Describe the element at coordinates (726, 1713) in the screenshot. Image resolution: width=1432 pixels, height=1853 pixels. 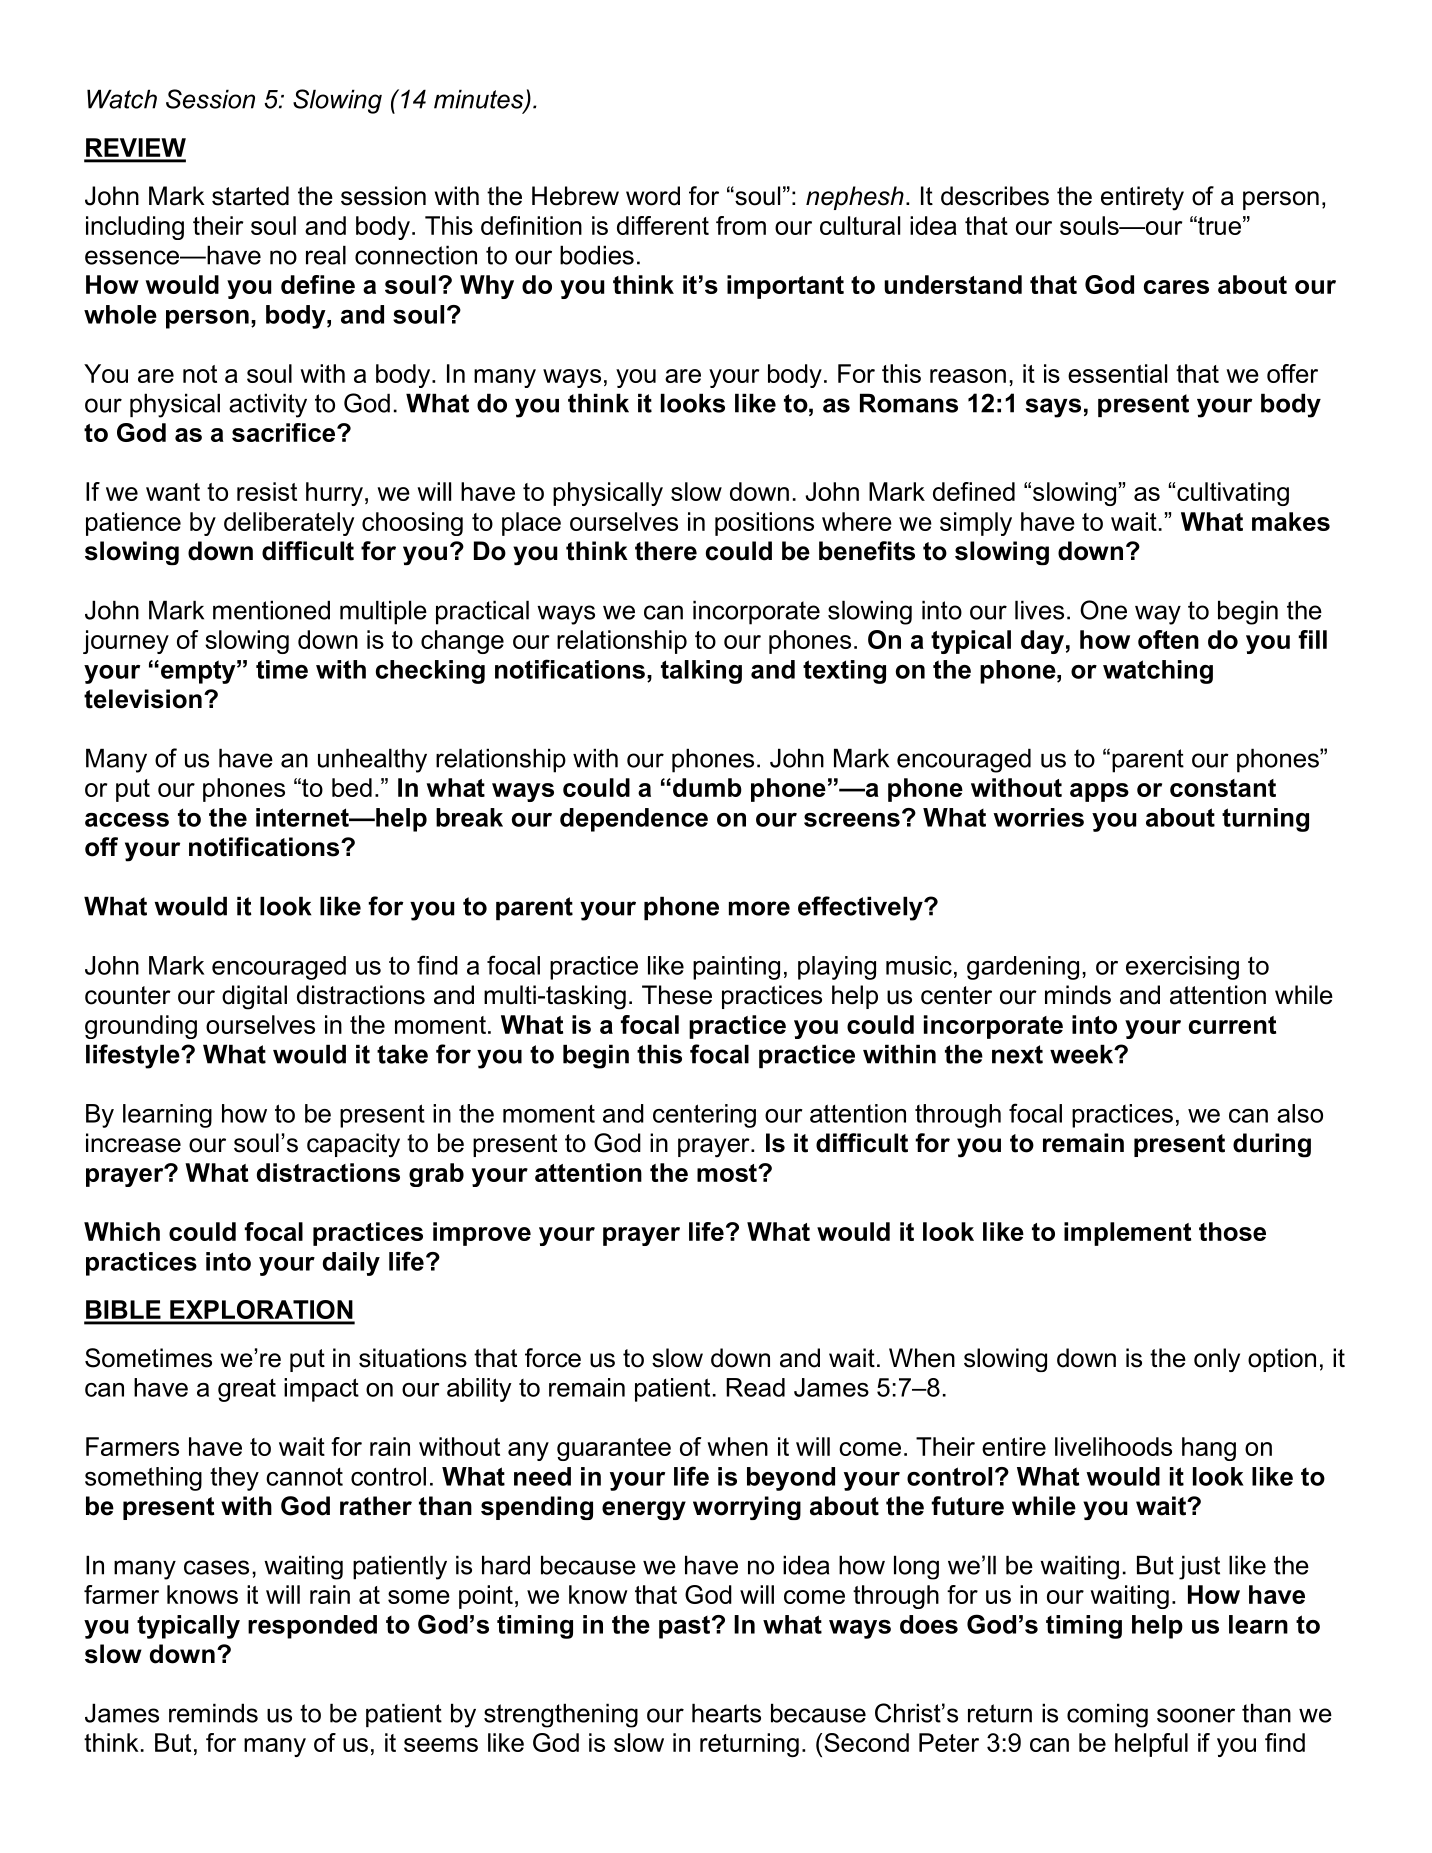
I see `hearts` at that location.
